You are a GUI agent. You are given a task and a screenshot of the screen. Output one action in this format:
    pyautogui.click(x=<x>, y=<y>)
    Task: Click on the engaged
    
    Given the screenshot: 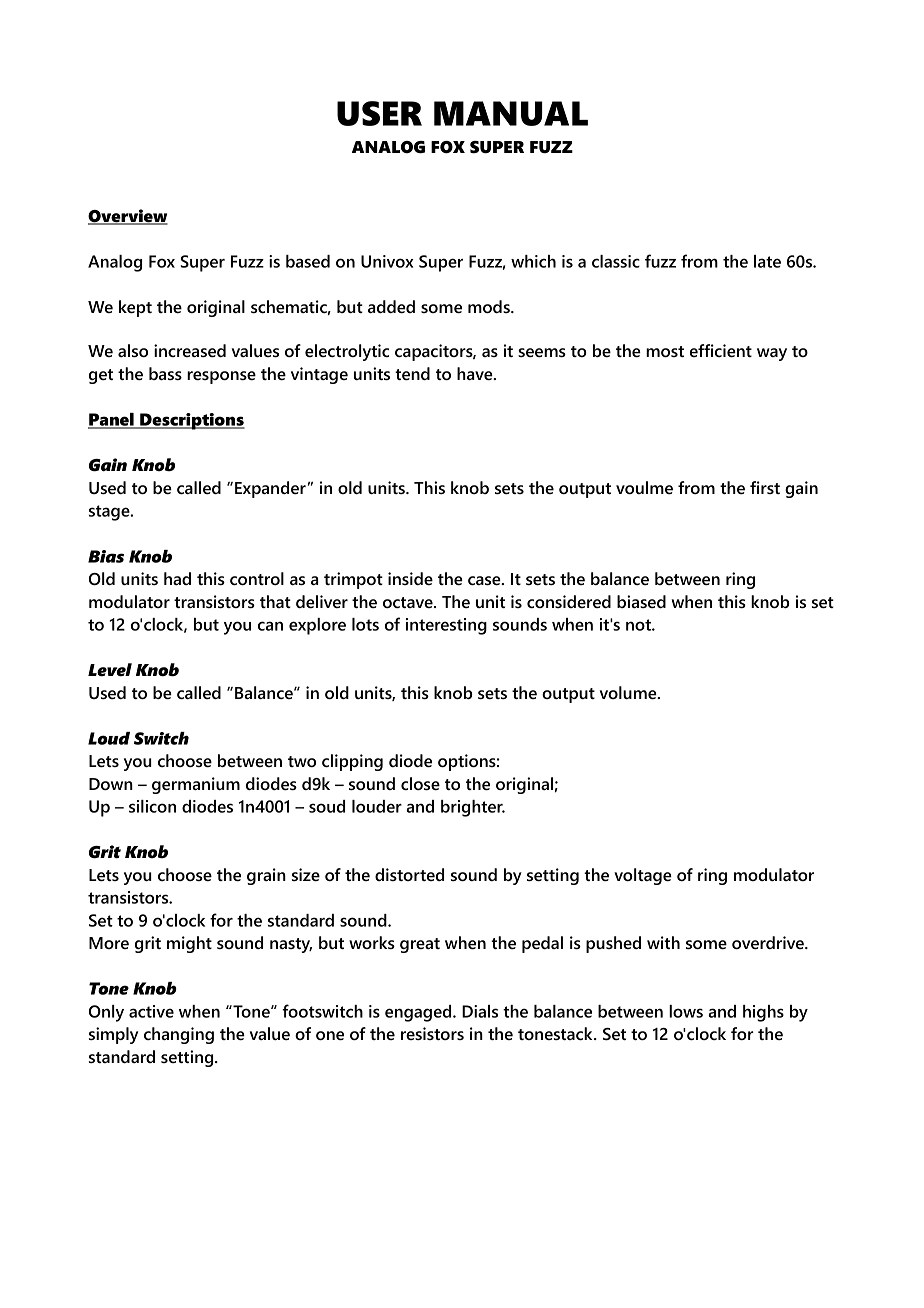 What is the action you would take?
    pyautogui.click(x=419, y=1013)
